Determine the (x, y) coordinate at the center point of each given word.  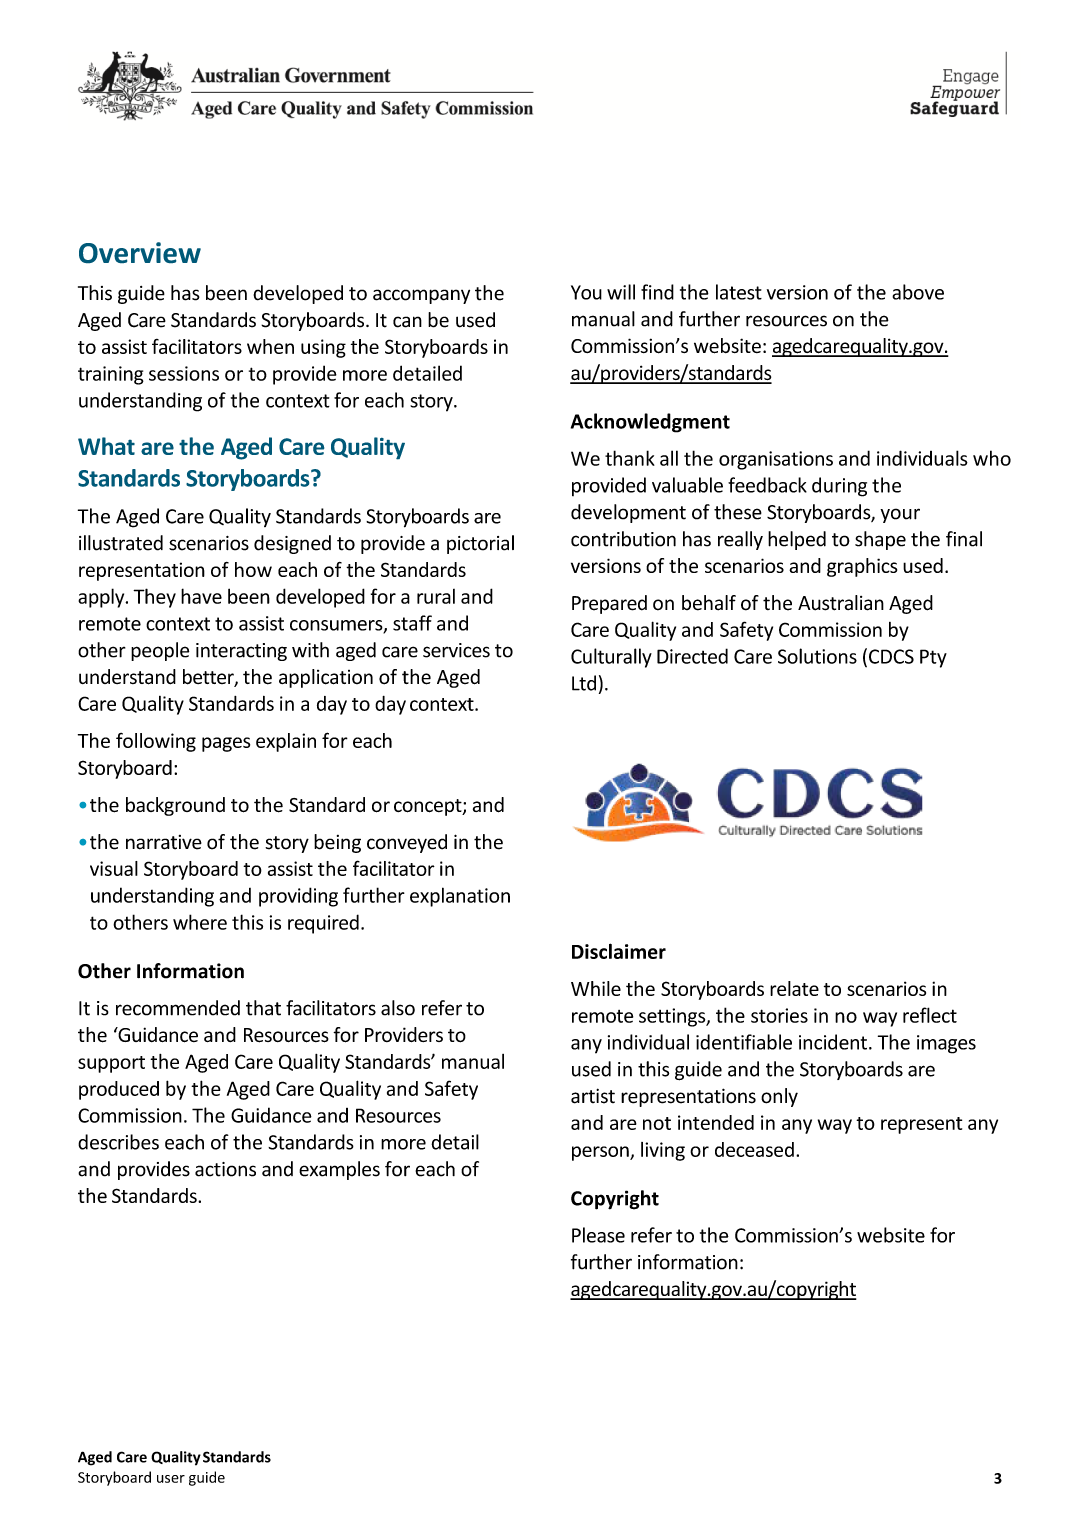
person (601, 1153)
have (201, 596)
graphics (862, 567)
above (918, 292)
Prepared (609, 604)
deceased (754, 1149)
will (621, 292)
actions (225, 1169)
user (171, 1479)
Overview (140, 252)
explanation (460, 897)
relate (794, 988)
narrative (164, 842)
